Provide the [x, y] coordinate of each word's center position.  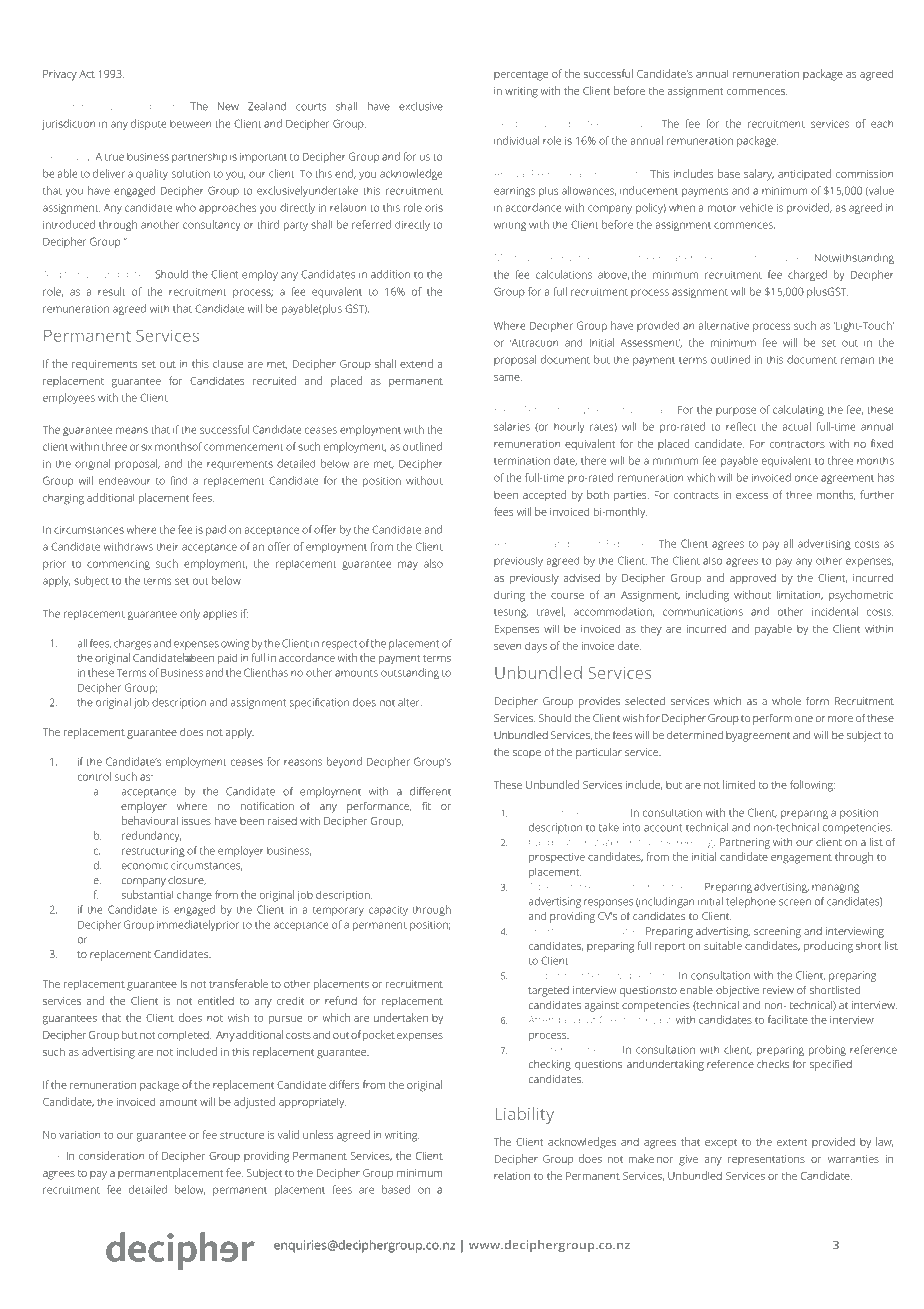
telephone [751, 902]
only [190, 614]
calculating [798, 410]
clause [228, 364]
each [882, 123]
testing [511, 613]
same [508, 378]
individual [516, 140]
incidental [835, 611]
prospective [557, 858]
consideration [112, 1155]
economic [145, 866]
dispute [149, 124]
